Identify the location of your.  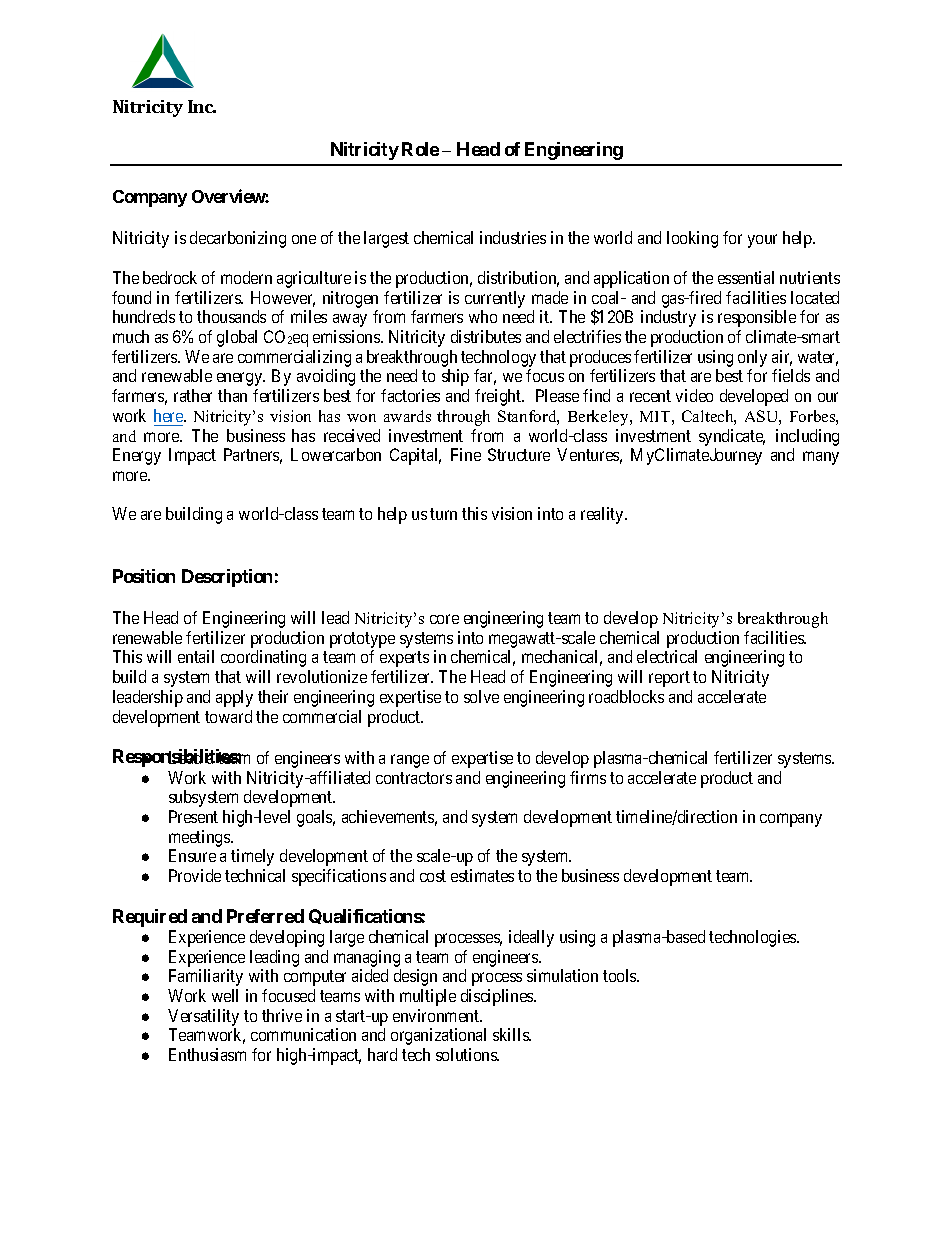
(762, 241).
